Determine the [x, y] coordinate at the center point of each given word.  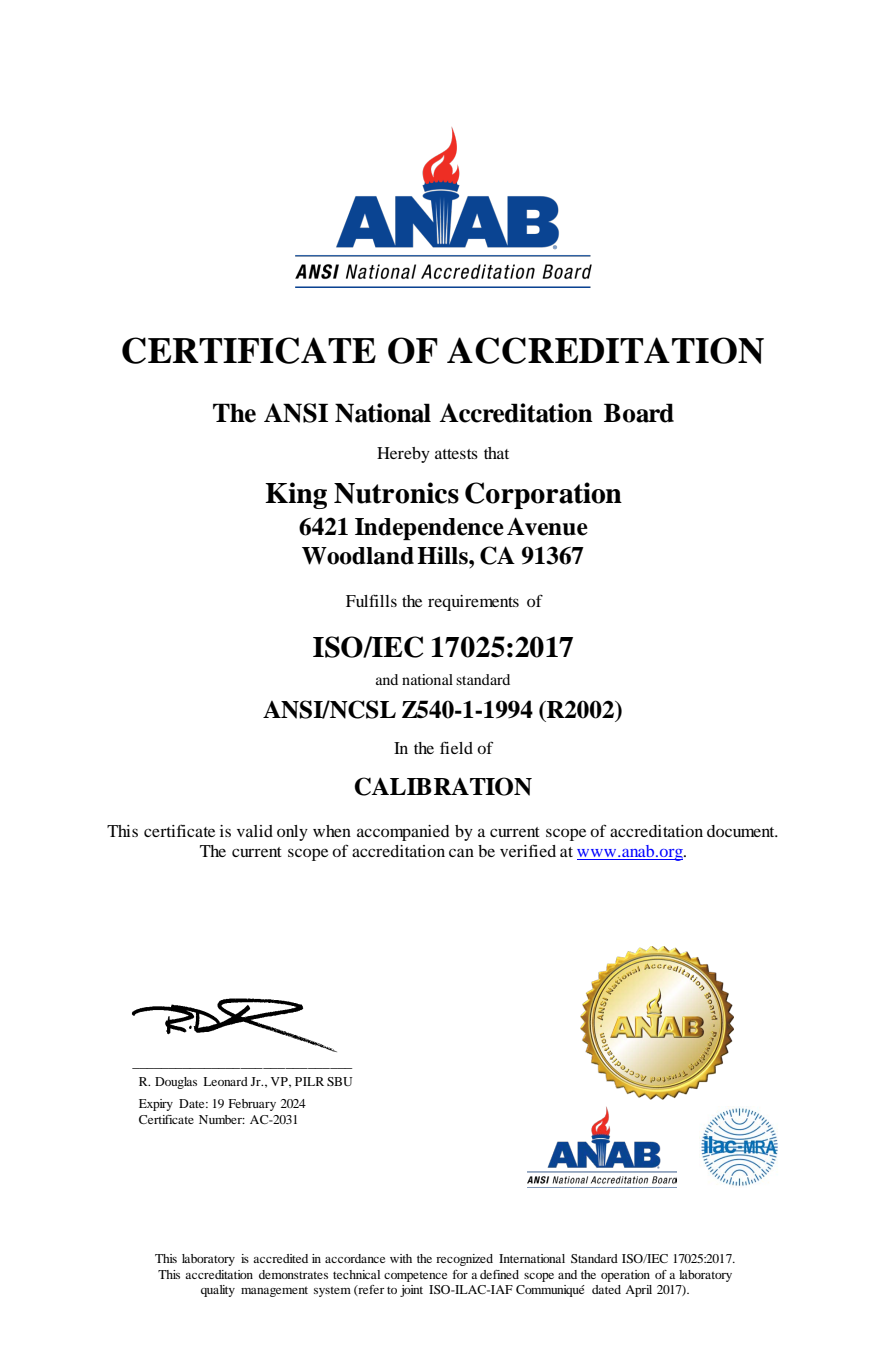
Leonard [225, 1081]
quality [218, 1291]
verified [528, 850]
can [461, 852]
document [742, 831]
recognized [464, 1260]
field [456, 747]
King [296, 495]
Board [639, 413]
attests [456, 454]
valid [255, 831]
